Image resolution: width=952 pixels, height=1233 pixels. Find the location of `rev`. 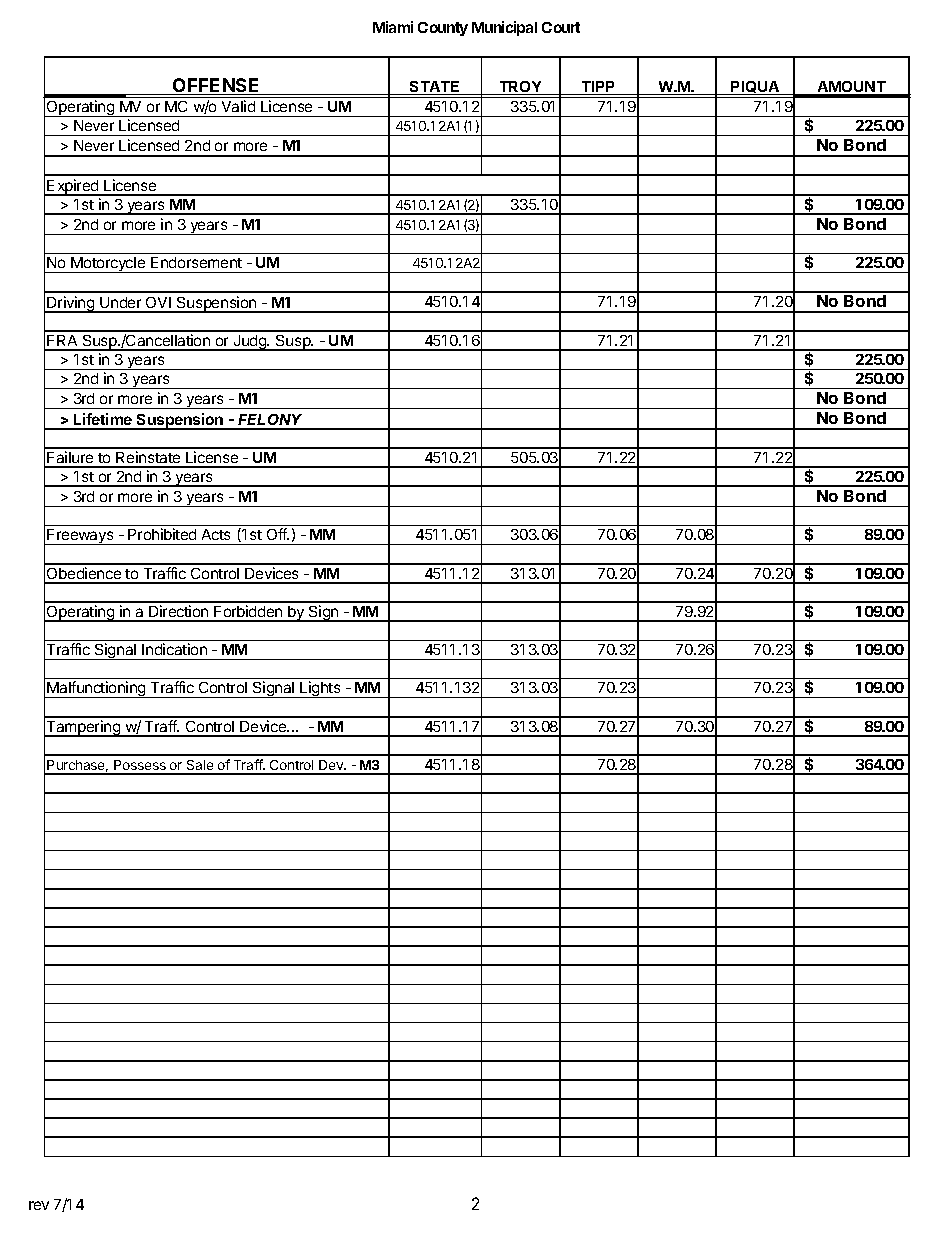

rev is located at coordinates (39, 1205).
